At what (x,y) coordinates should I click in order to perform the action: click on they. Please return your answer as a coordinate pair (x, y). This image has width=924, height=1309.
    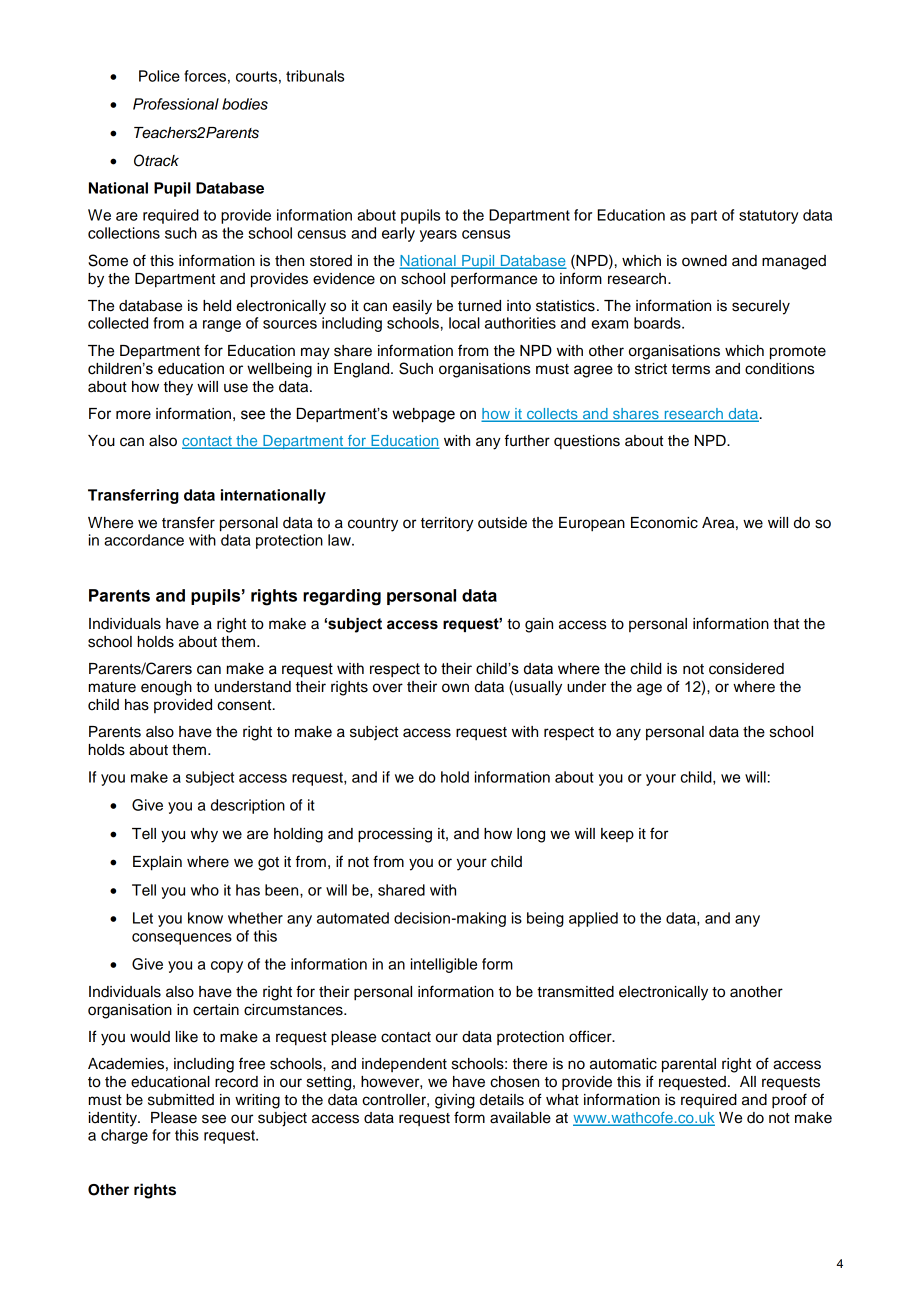
    Looking at the image, I should click on (178, 388).
